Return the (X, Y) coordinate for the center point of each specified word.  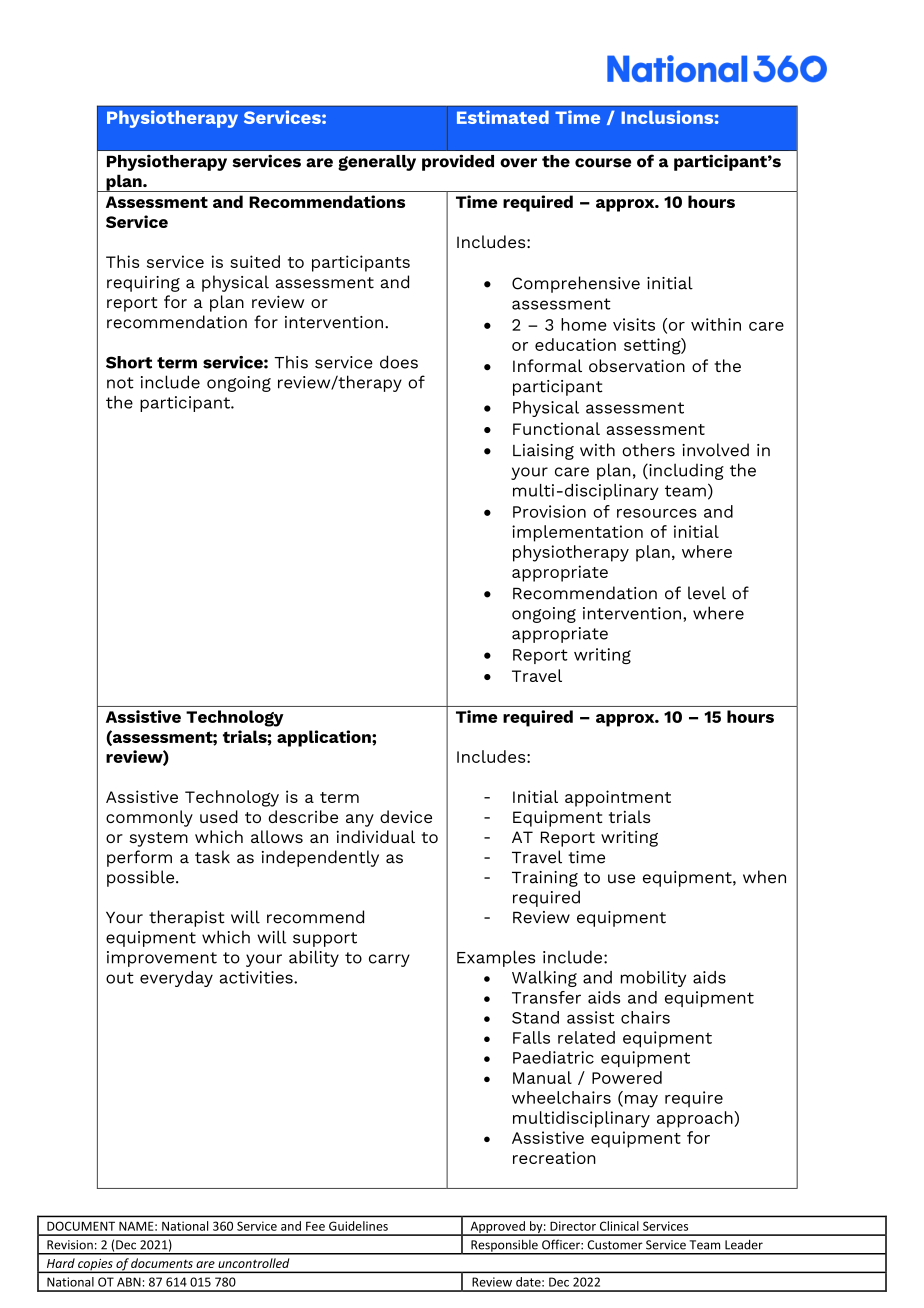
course (603, 163)
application (325, 738)
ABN (129, 1282)
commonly (149, 818)
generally (377, 163)
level (707, 593)
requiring (143, 284)
